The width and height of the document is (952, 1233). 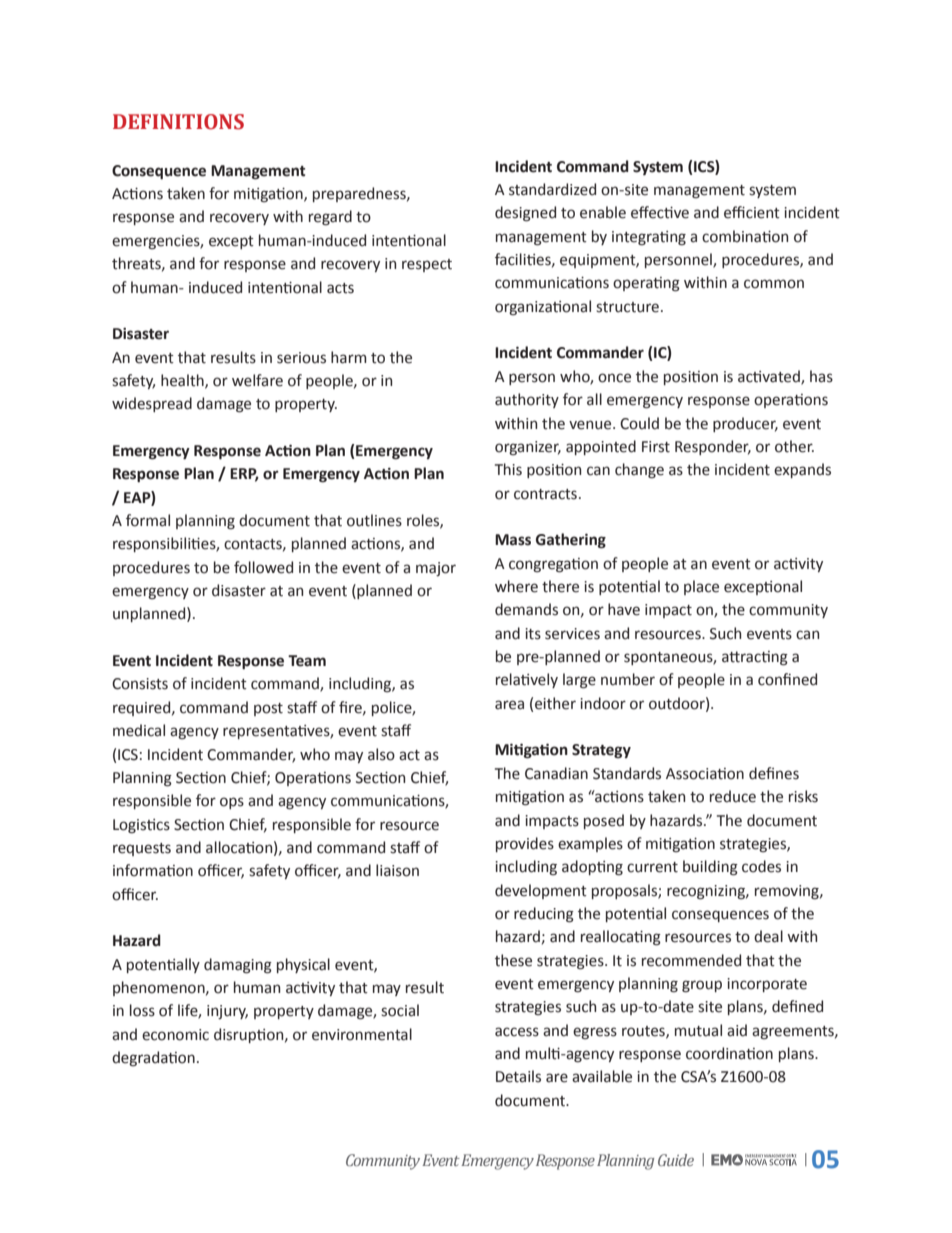 What do you see at coordinates (713, 447) in the document?
I see `Responder` at bounding box center [713, 447].
